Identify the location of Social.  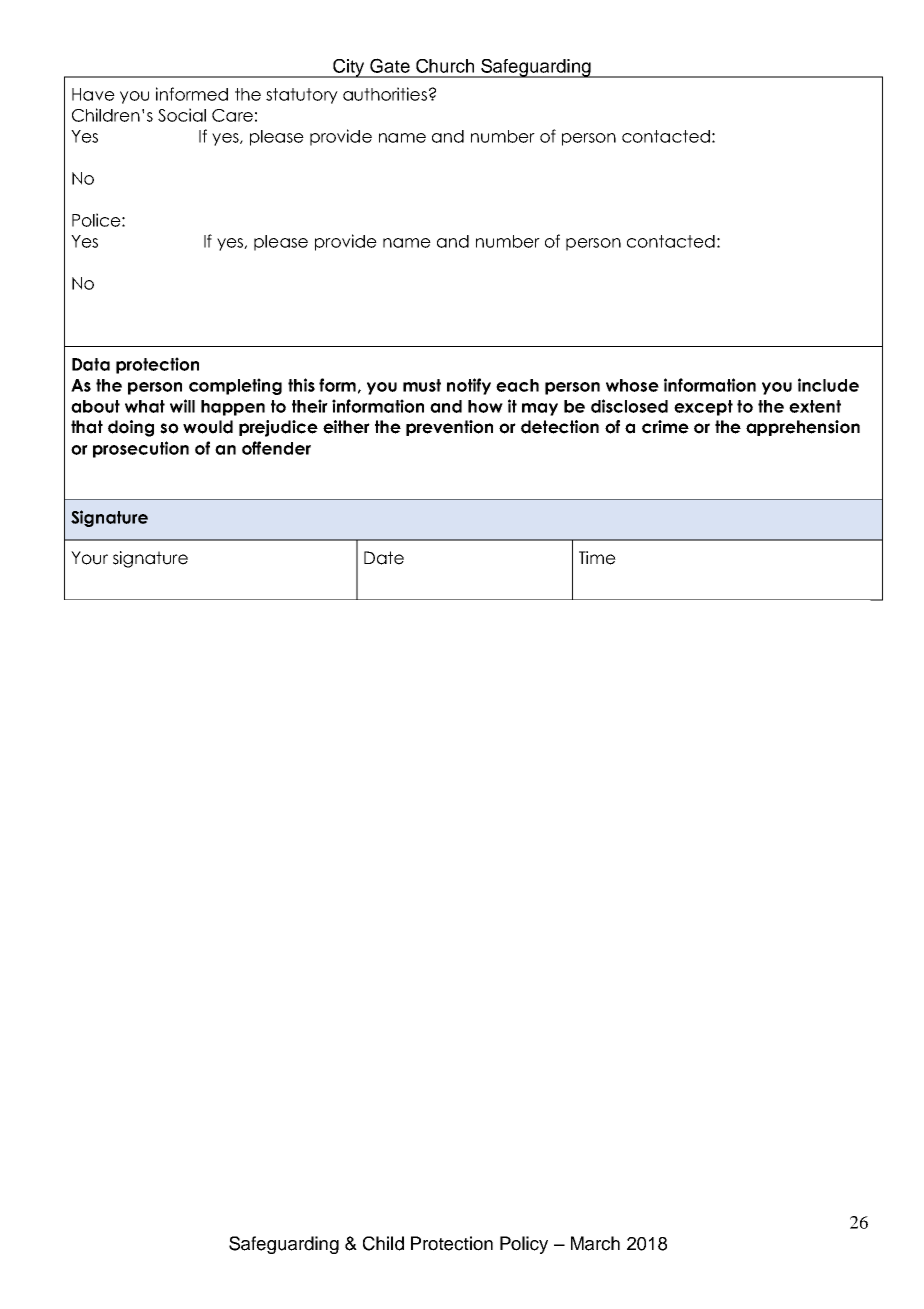
(182, 115).
